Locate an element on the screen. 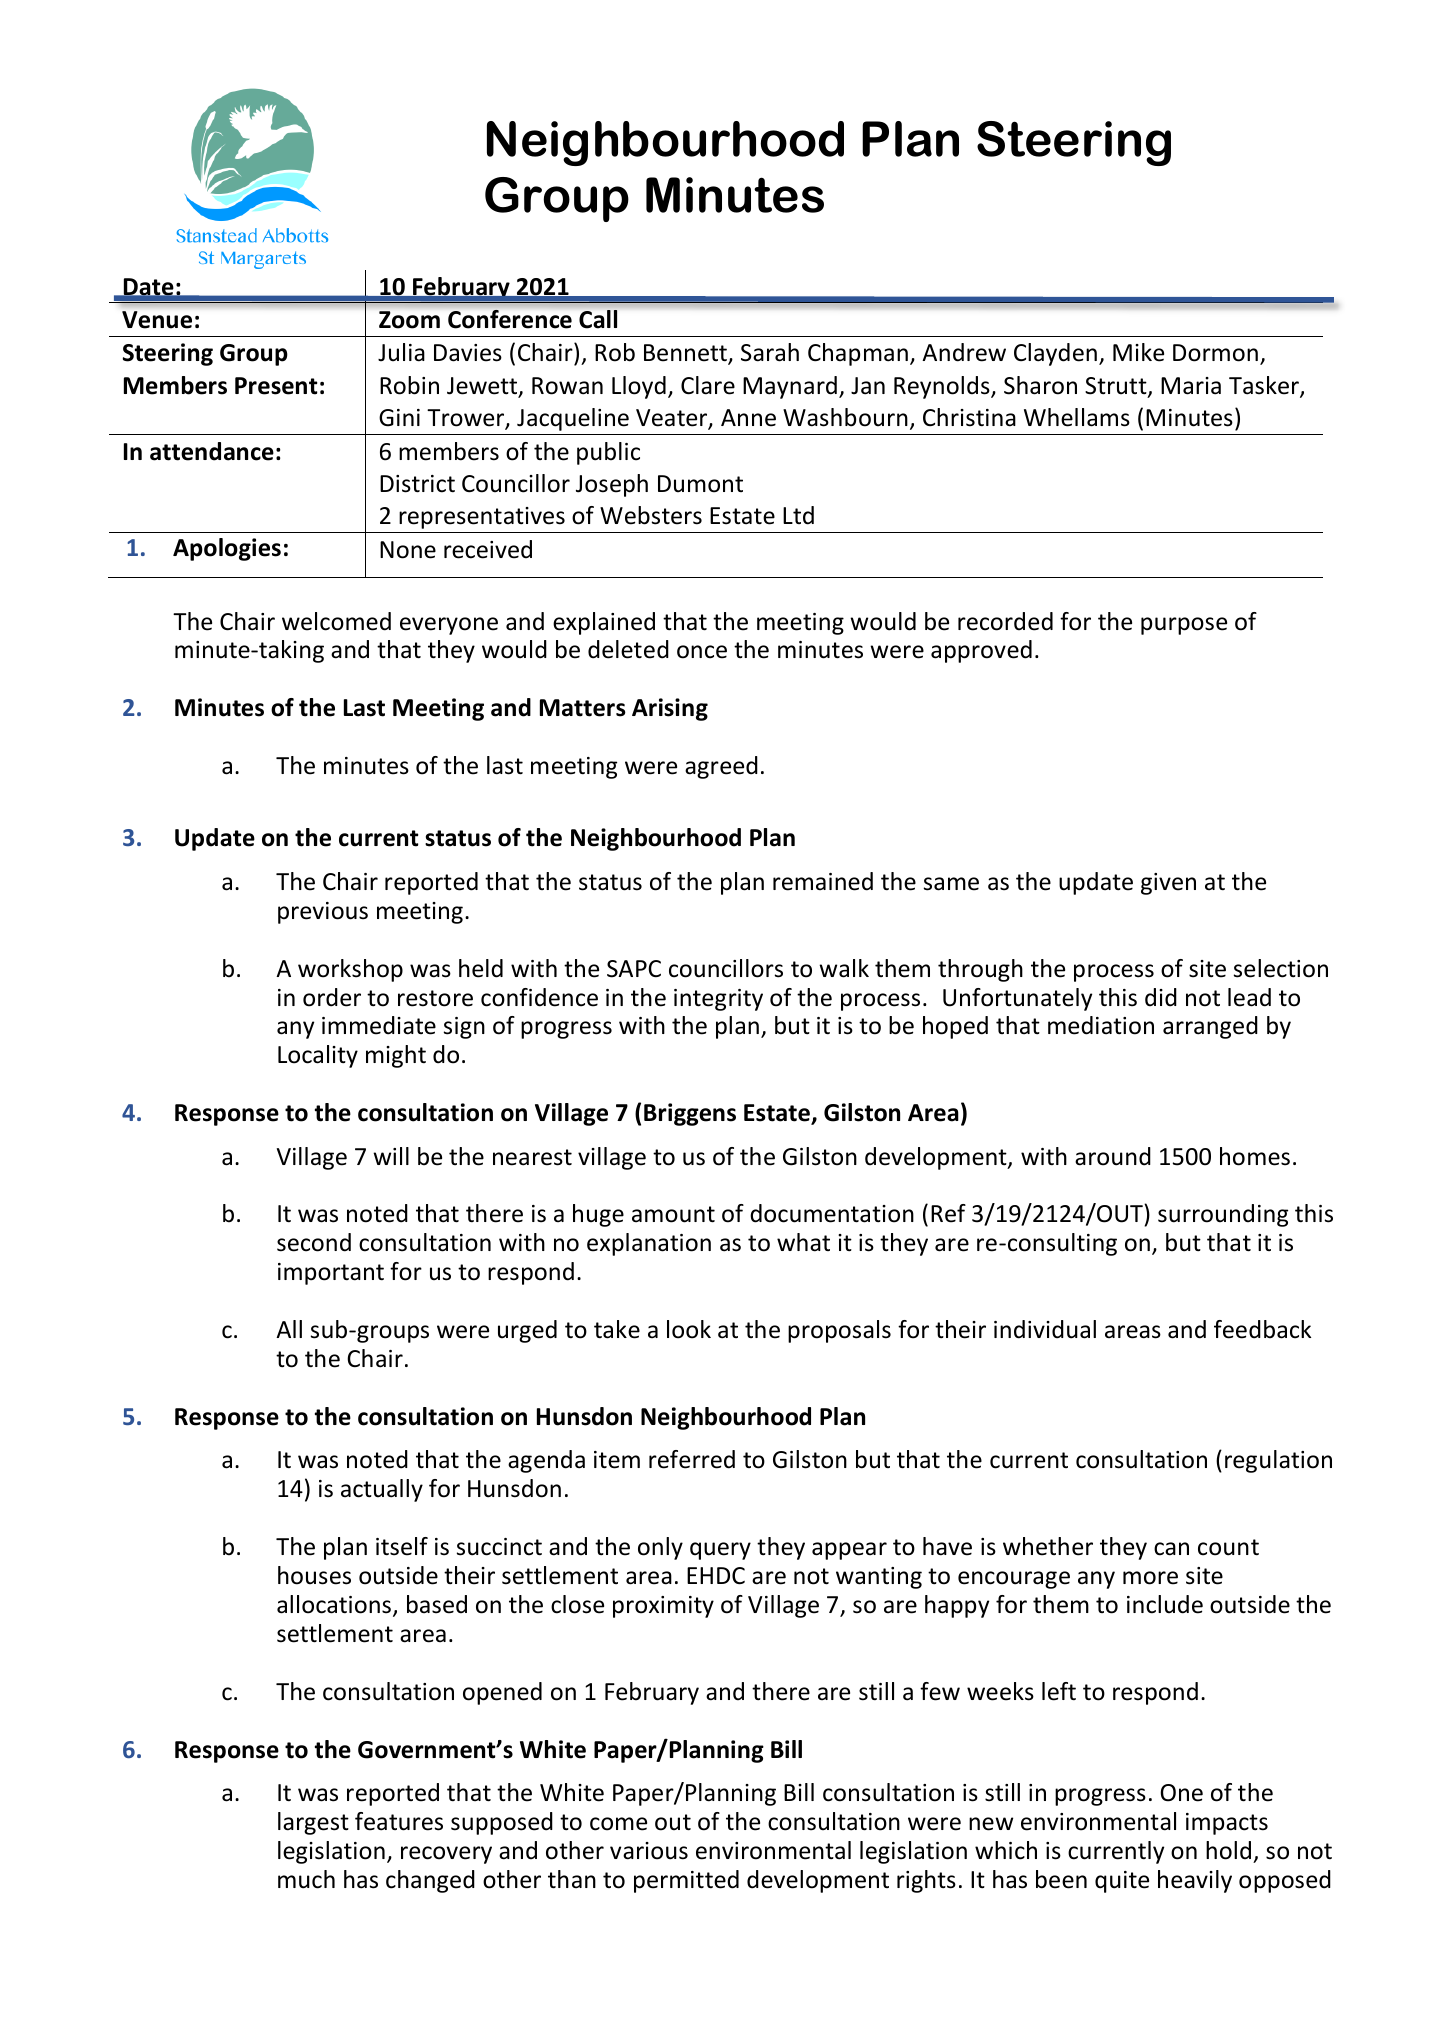  look is located at coordinates (689, 1329).
